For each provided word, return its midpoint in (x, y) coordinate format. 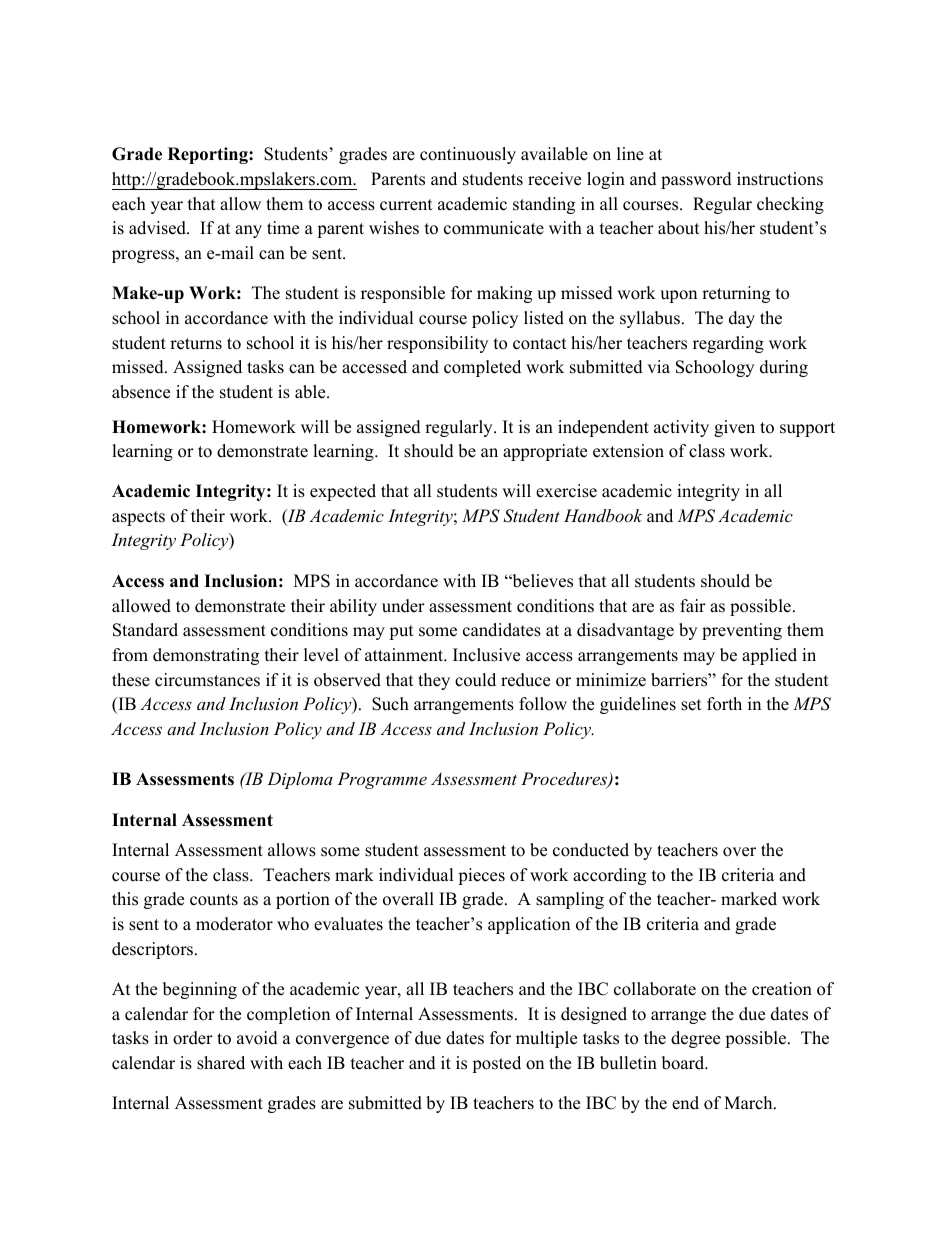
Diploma (300, 780)
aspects (138, 518)
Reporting (209, 155)
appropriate (545, 452)
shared (221, 1063)
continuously (468, 155)
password (696, 180)
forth (724, 704)
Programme (382, 780)
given (734, 428)
